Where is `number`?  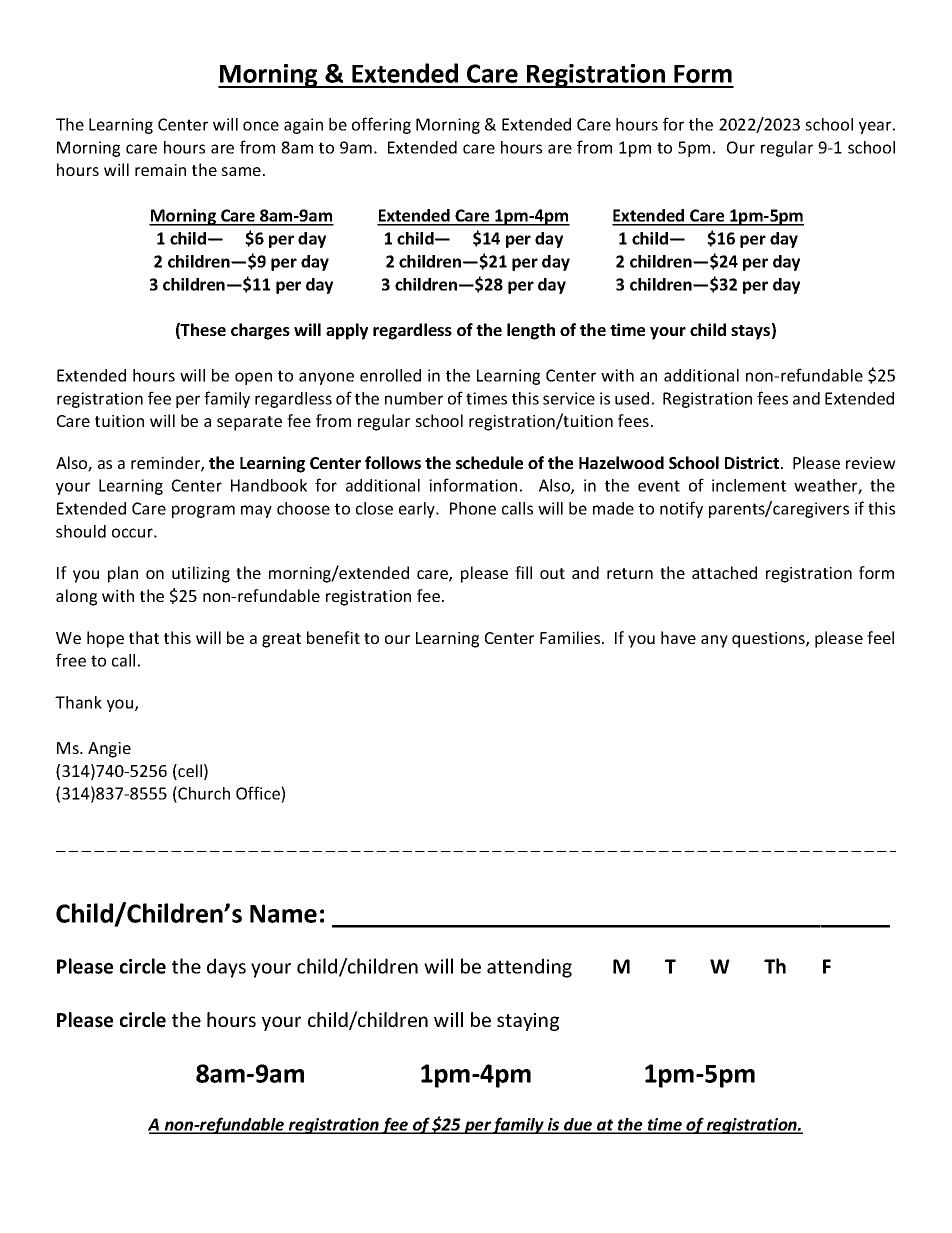
number is located at coordinates (414, 398).
